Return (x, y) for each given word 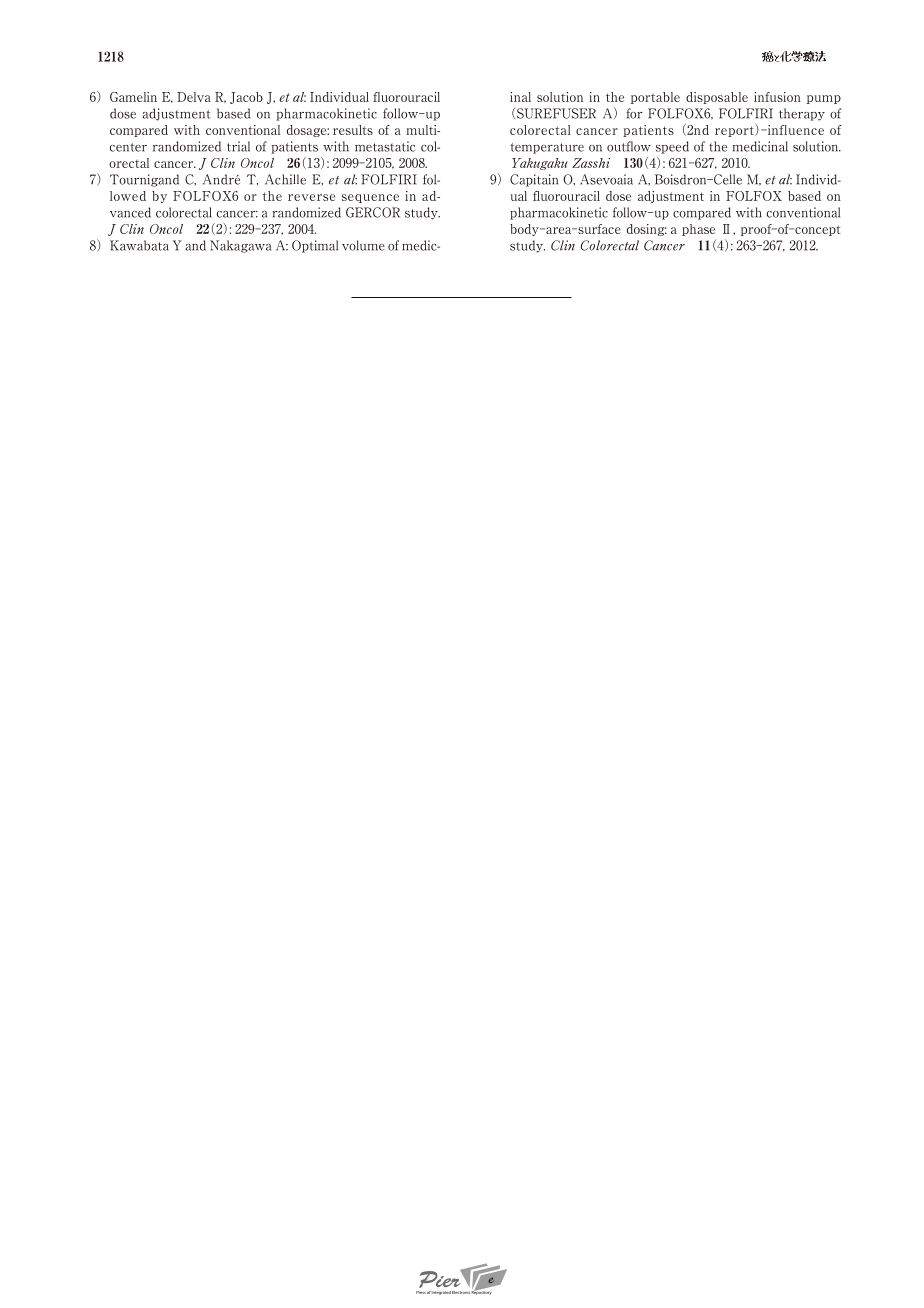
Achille (285, 179)
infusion (777, 97)
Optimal (315, 246)
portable (655, 98)
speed (672, 147)
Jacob (246, 98)
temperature (547, 148)
